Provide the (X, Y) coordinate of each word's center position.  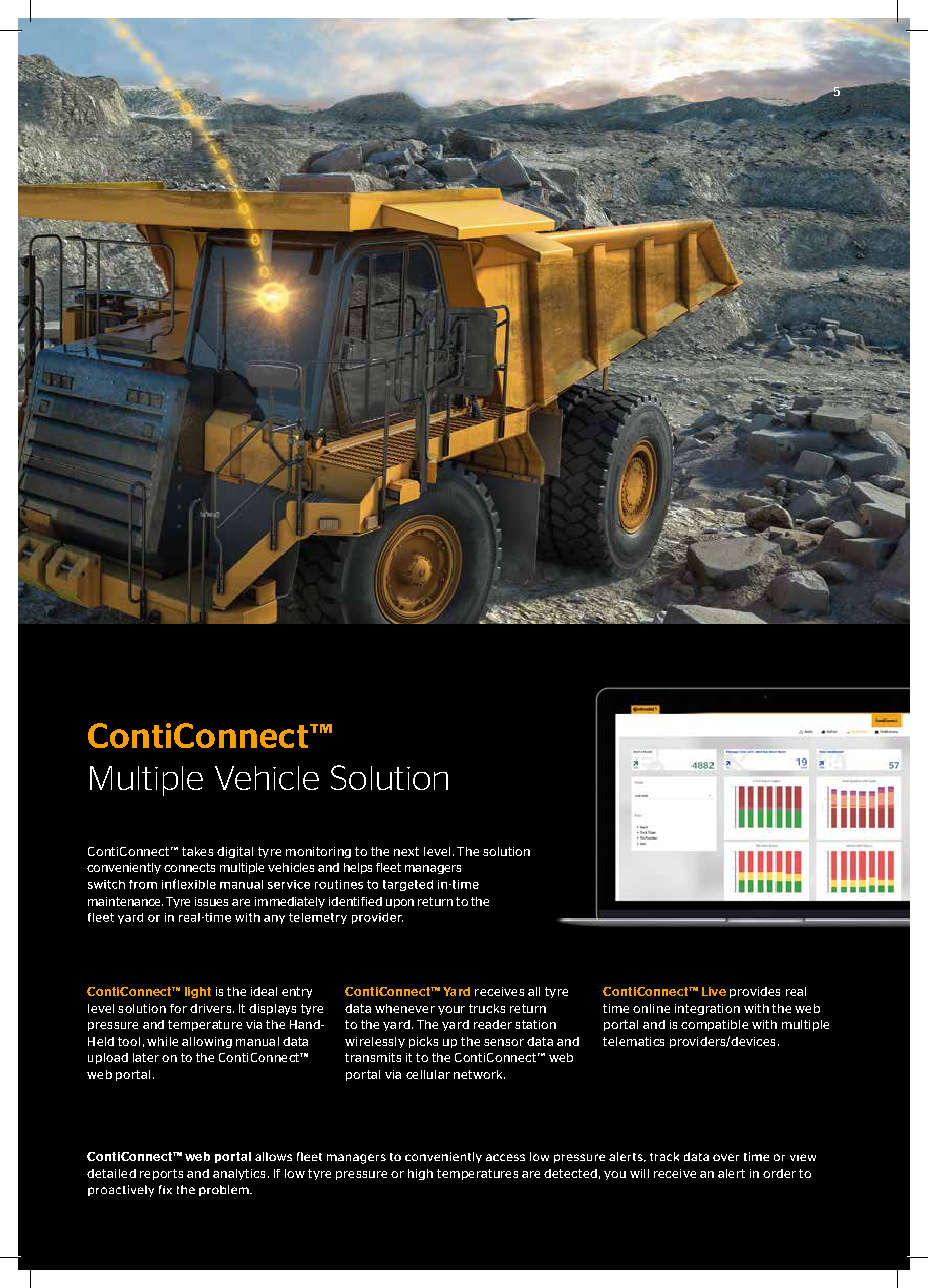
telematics (633, 1041)
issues (211, 901)
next (406, 851)
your (451, 1010)
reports (161, 1174)
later (146, 1057)
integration (707, 1009)
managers (433, 869)
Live (714, 991)
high (420, 1174)
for (178, 1008)
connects (189, 867)
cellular (428, 1074)
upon (400, 903)
